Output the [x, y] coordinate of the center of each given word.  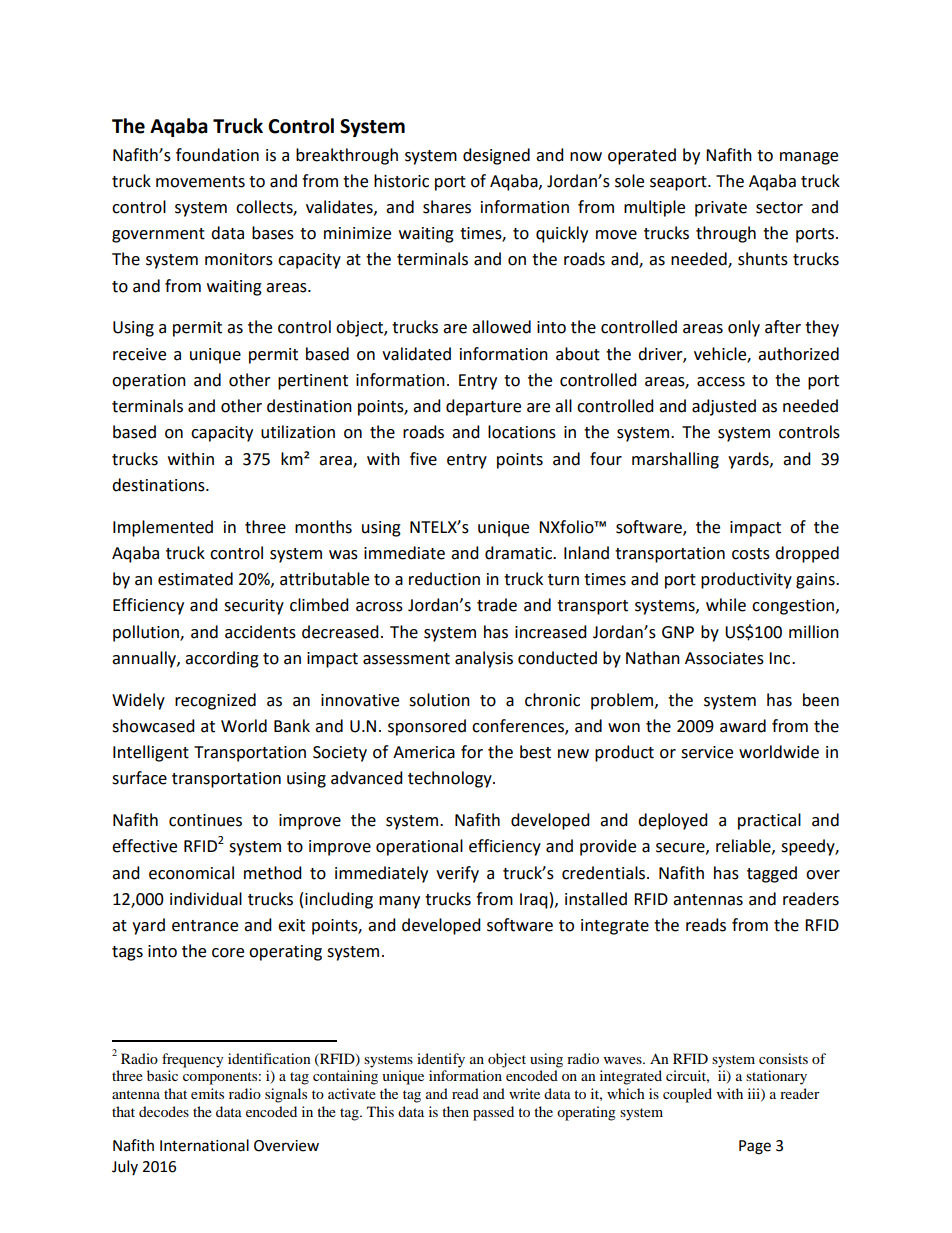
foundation [217, 155]
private [721, 209]
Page [755, 1147]
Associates [724, 658]
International [204, 1145]
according [222, 659]
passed [493, 1113]
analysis [484, 659]
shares [447, 207]
